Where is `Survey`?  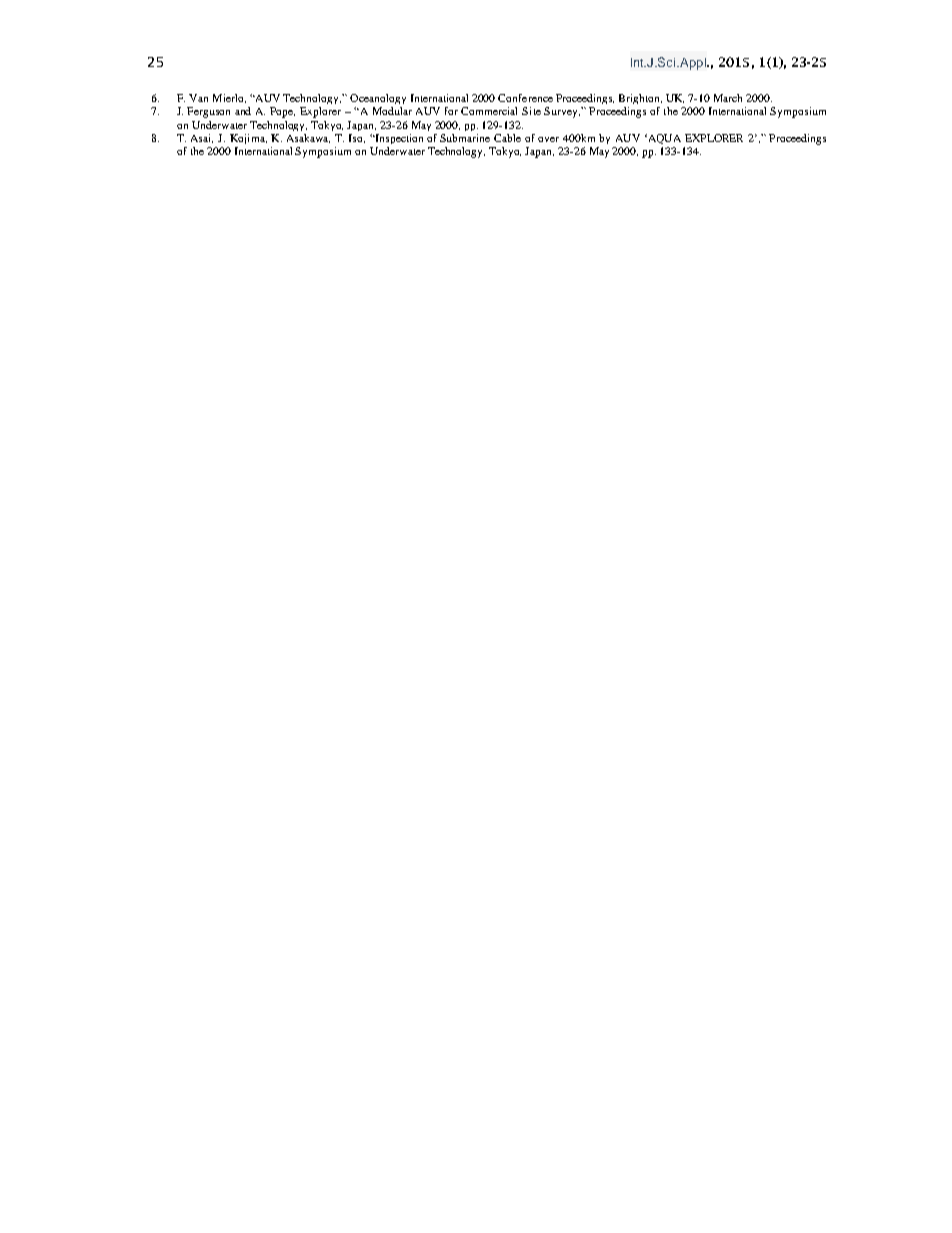
Survey is located at coordinates (562, 112).
